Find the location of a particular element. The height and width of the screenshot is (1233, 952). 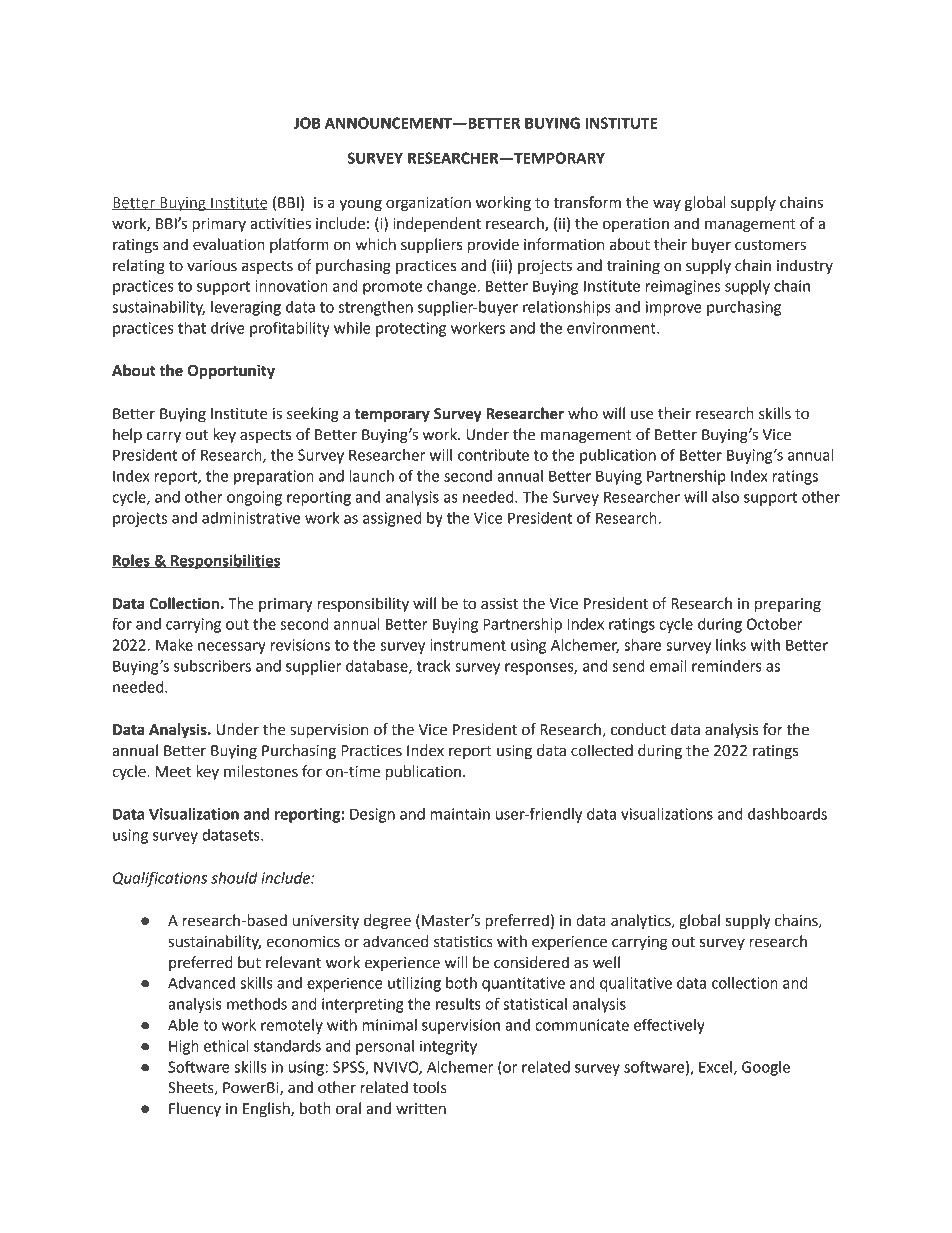

Opportunity is located at coordinates (231, 372).
